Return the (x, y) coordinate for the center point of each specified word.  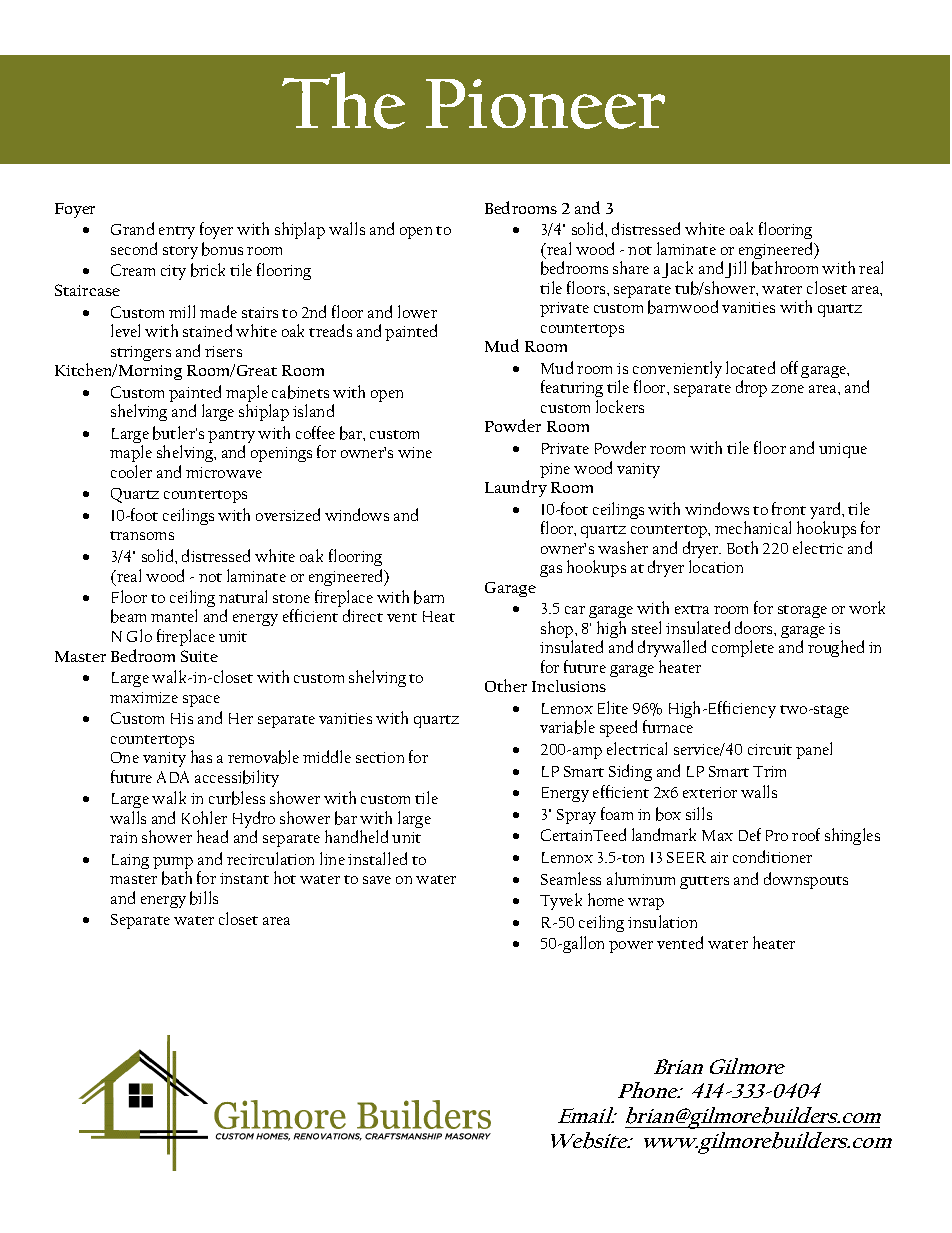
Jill (735, 269)
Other (506, 685)
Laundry (516, 488)
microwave (224, 472)
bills (204, 898)
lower (417, 311)
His (182, 718)
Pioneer (545, 104)
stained (207, 330)
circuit (770, 749)
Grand (132, 228)
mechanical (753, 527)
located (750, 367)
